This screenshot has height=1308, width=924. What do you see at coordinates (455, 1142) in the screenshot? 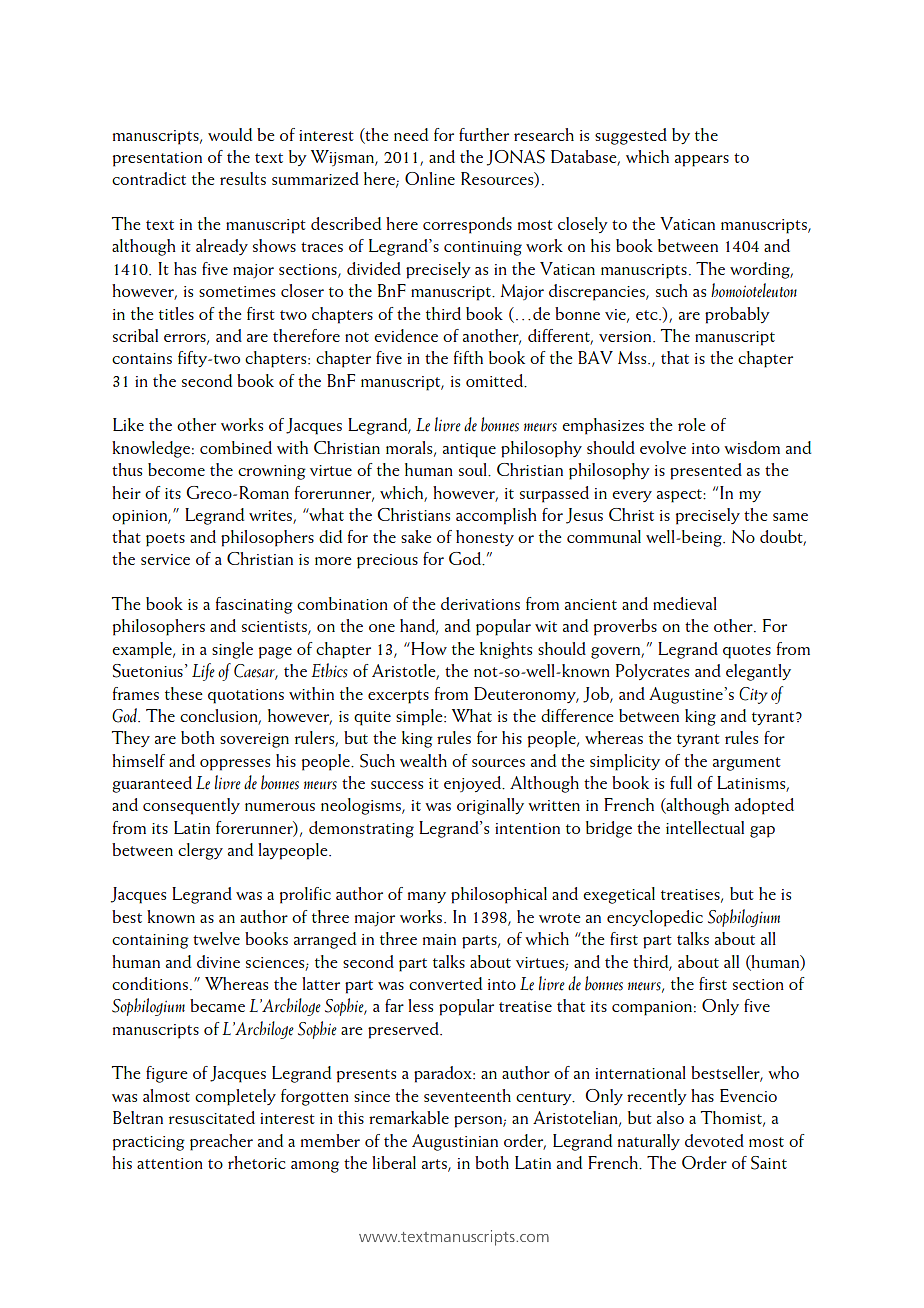
I see `Augustinian` at bounding box center [455, 1142].
